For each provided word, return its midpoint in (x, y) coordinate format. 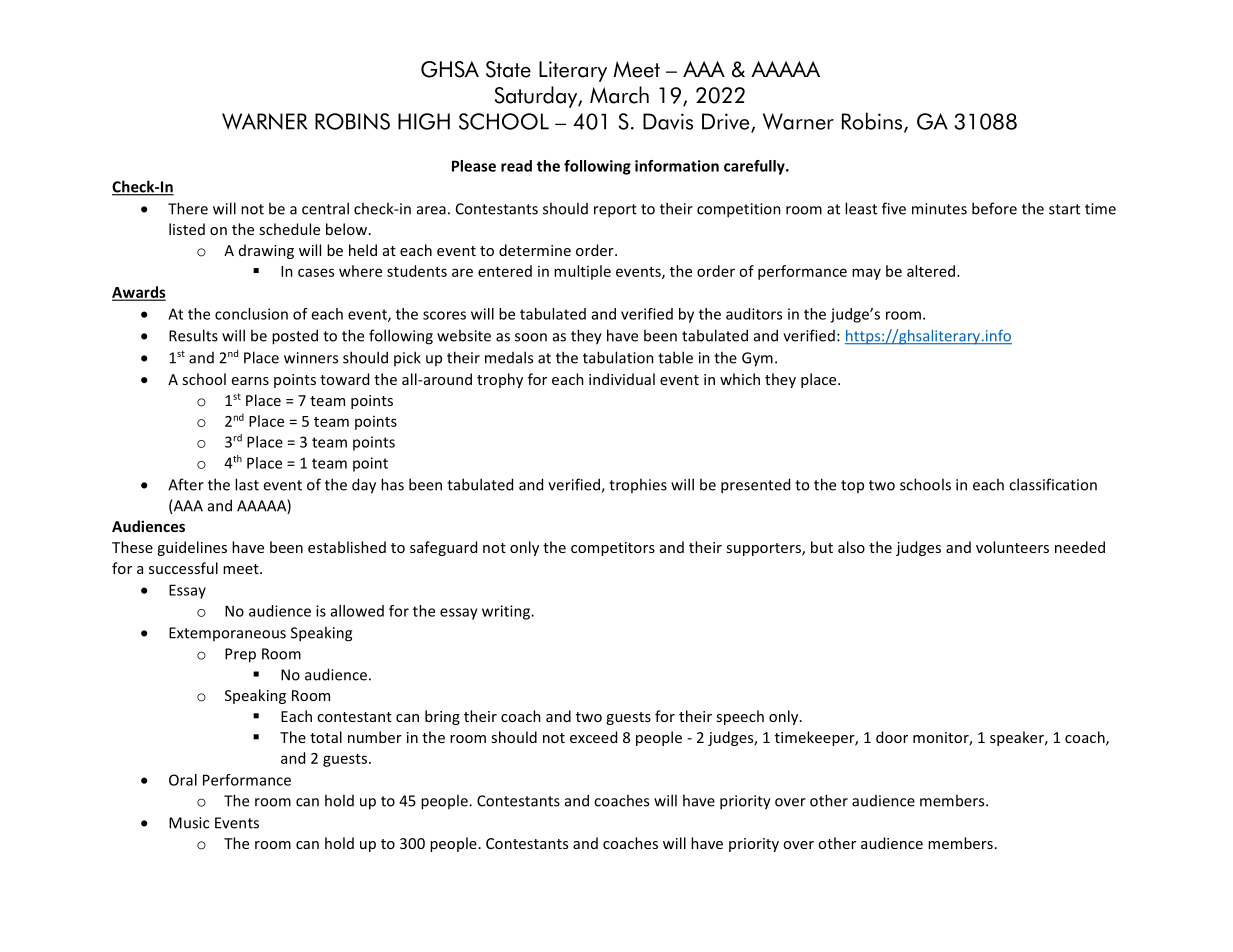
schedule (289, 229)
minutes (939, 209)
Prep (240, 655)
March (619, 95)
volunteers (1012, 547)
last (247, 484)
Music (189, 823)
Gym (757, 359)
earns (250, 381)
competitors (613, 549)
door (892, 737)
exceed (593, 737)
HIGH (424, 121)
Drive (727, 122)
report (615, 211)
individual (622, 379)
